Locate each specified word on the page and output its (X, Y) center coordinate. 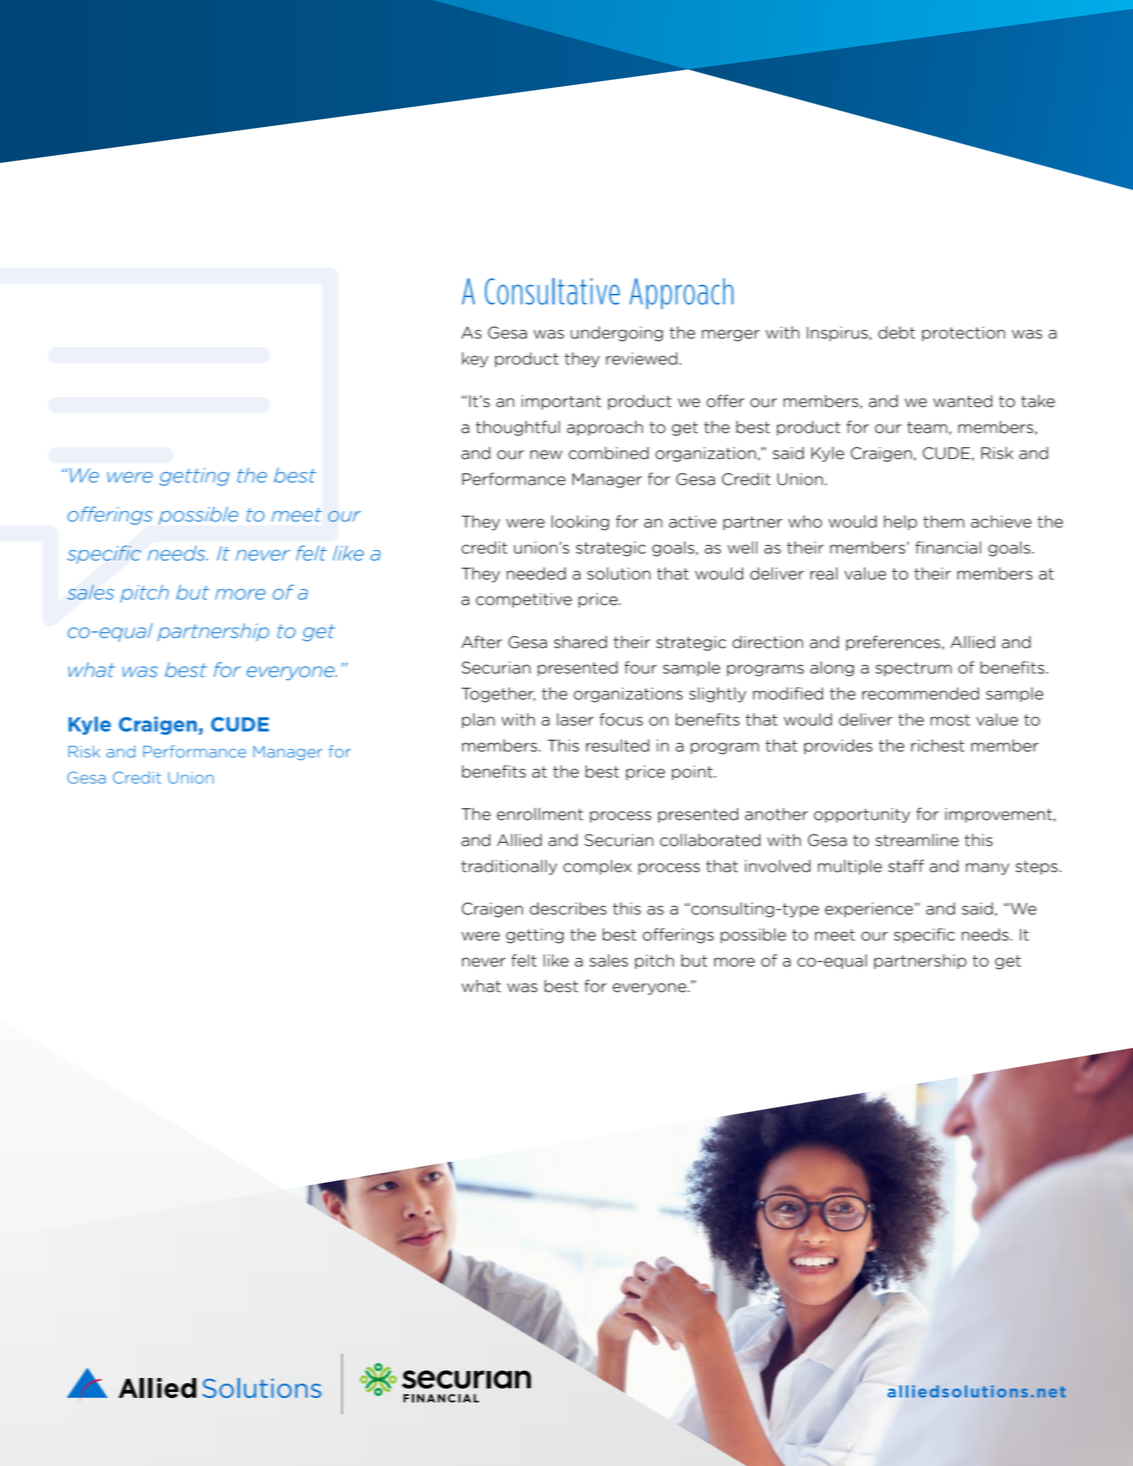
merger (731, 335)
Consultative (552, 291)
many (987, 869)
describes (568, 908)
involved (778, 866)
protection (963, 333)
